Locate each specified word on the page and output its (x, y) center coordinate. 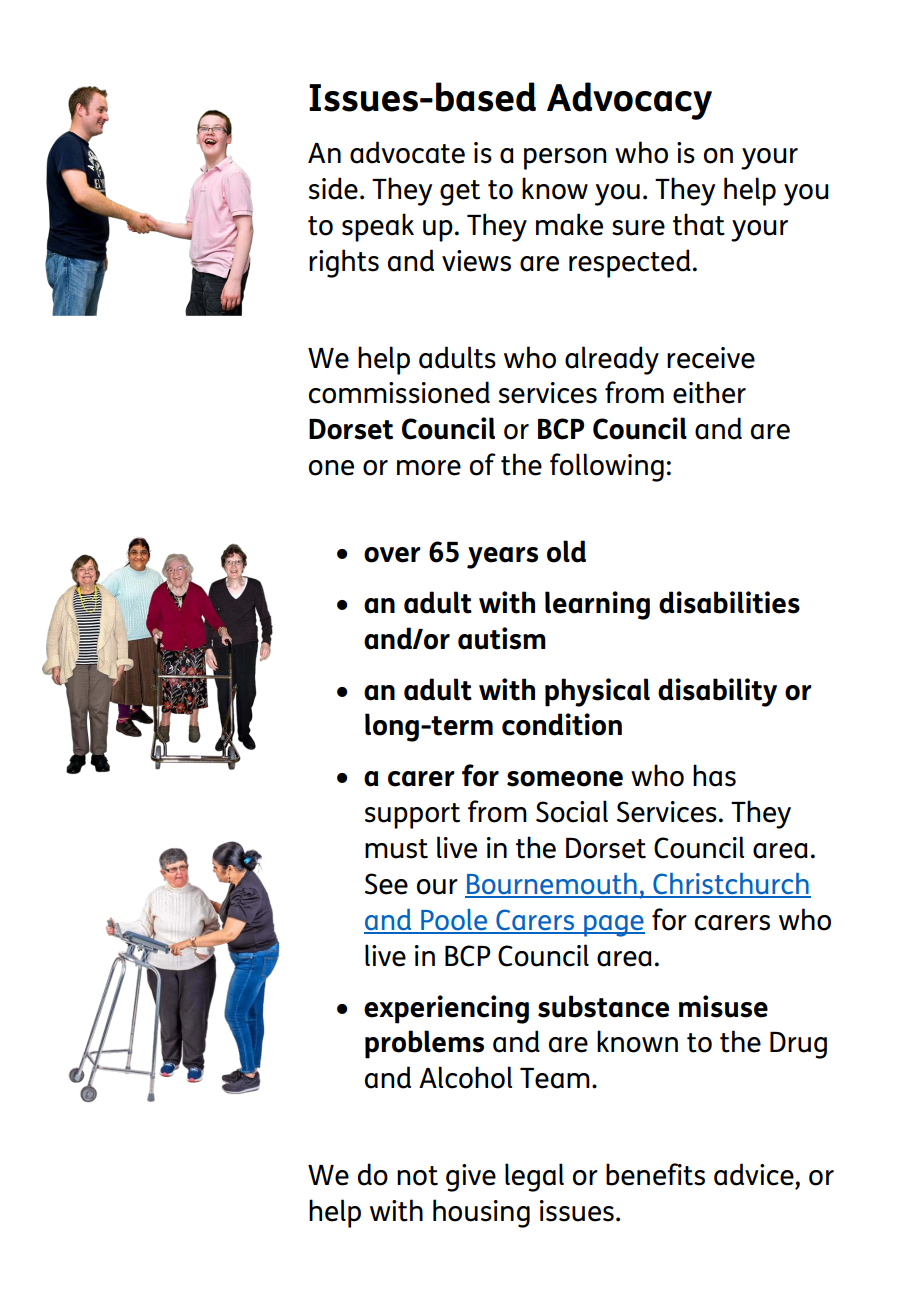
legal (534, 1177)
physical (597, 692)
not (417, 1176)
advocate (407, 152)
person (565, 159)
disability (717, 692)
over (392, 555)
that (699, 224)
